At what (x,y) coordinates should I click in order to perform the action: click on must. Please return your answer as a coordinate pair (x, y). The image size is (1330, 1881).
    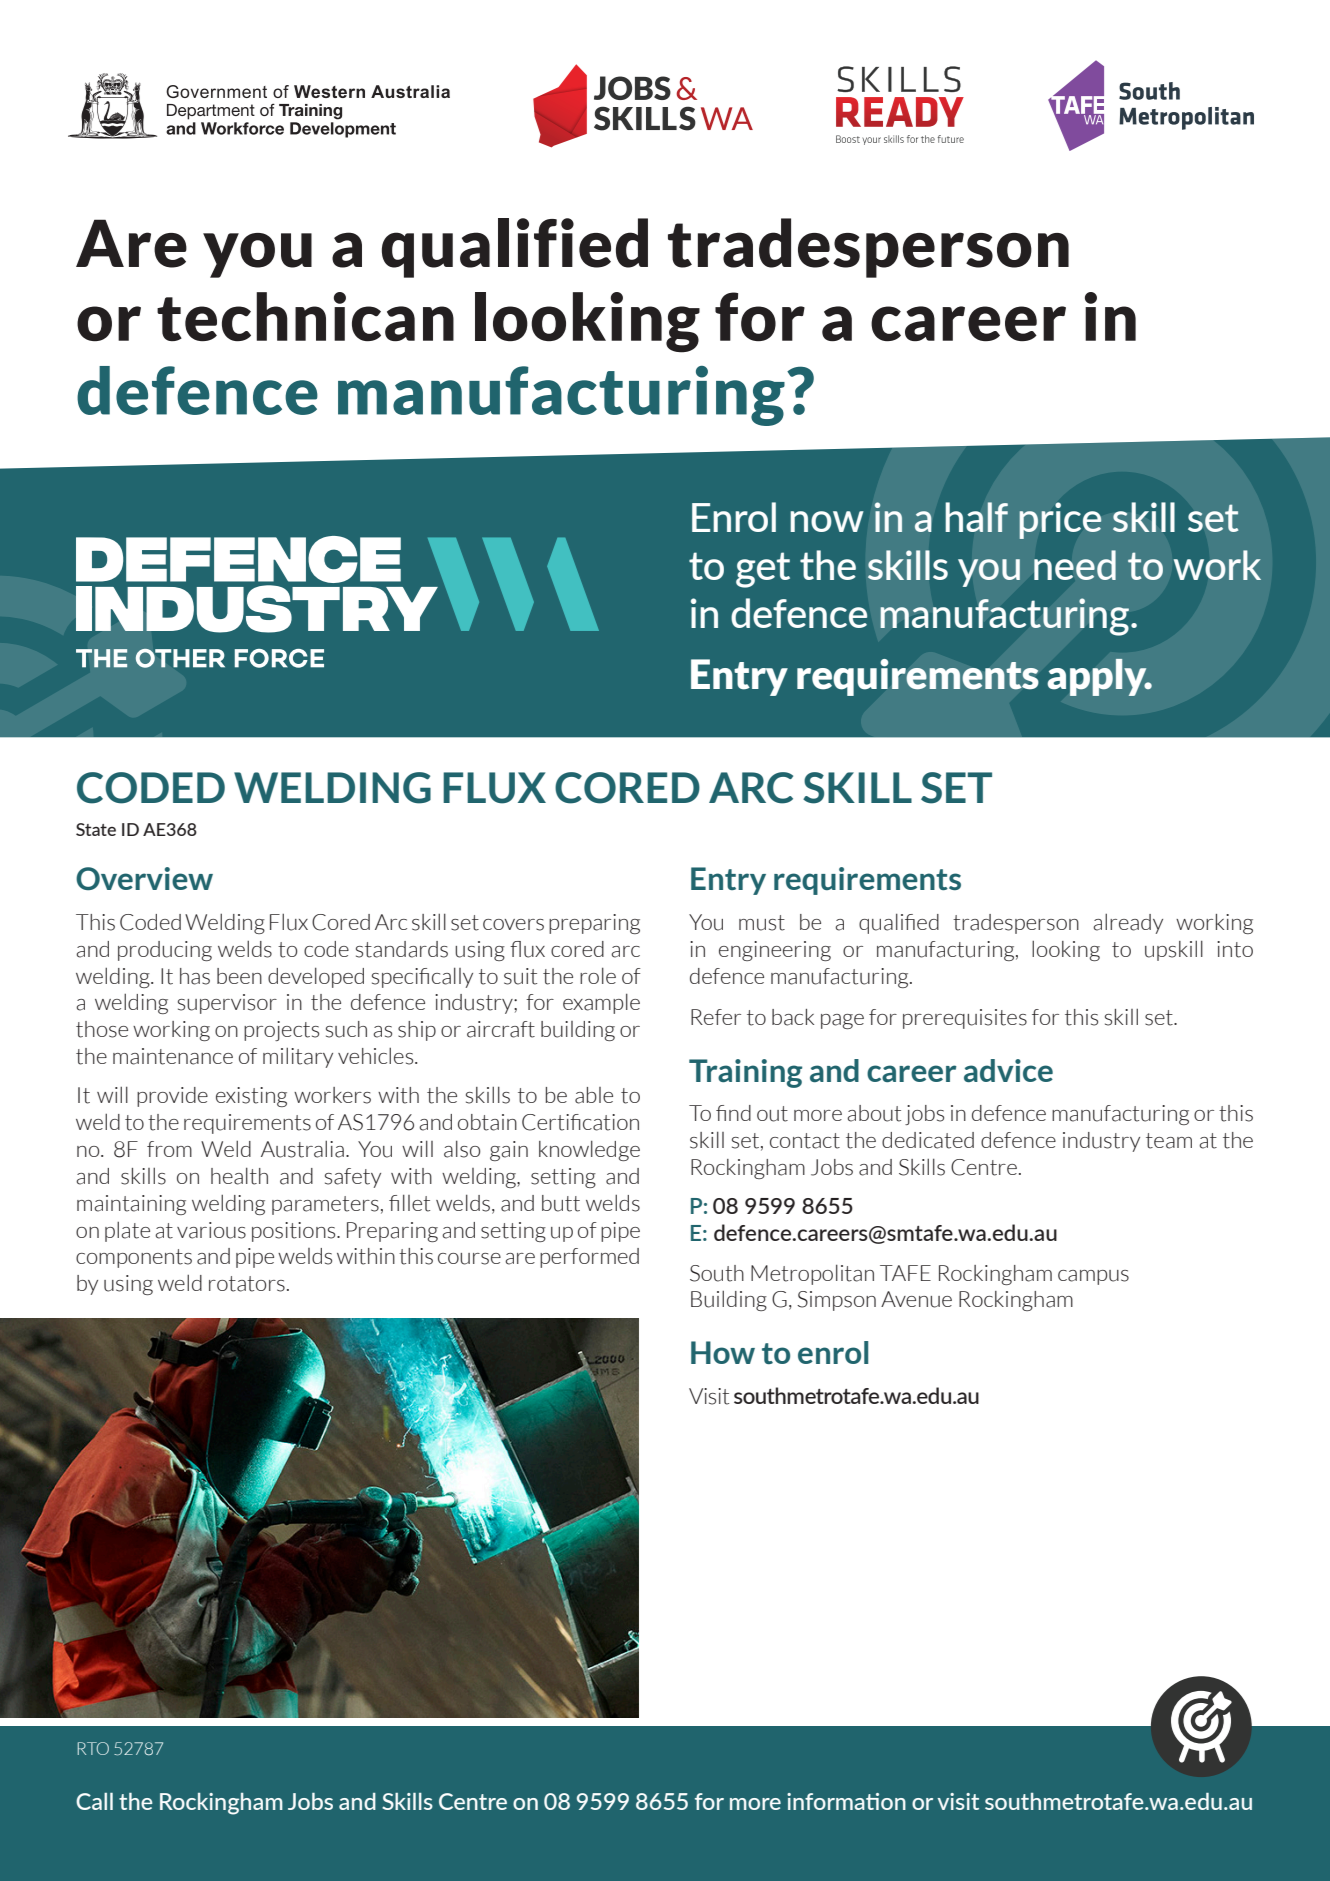
    Looking at the image, I should click on (762, 923).
